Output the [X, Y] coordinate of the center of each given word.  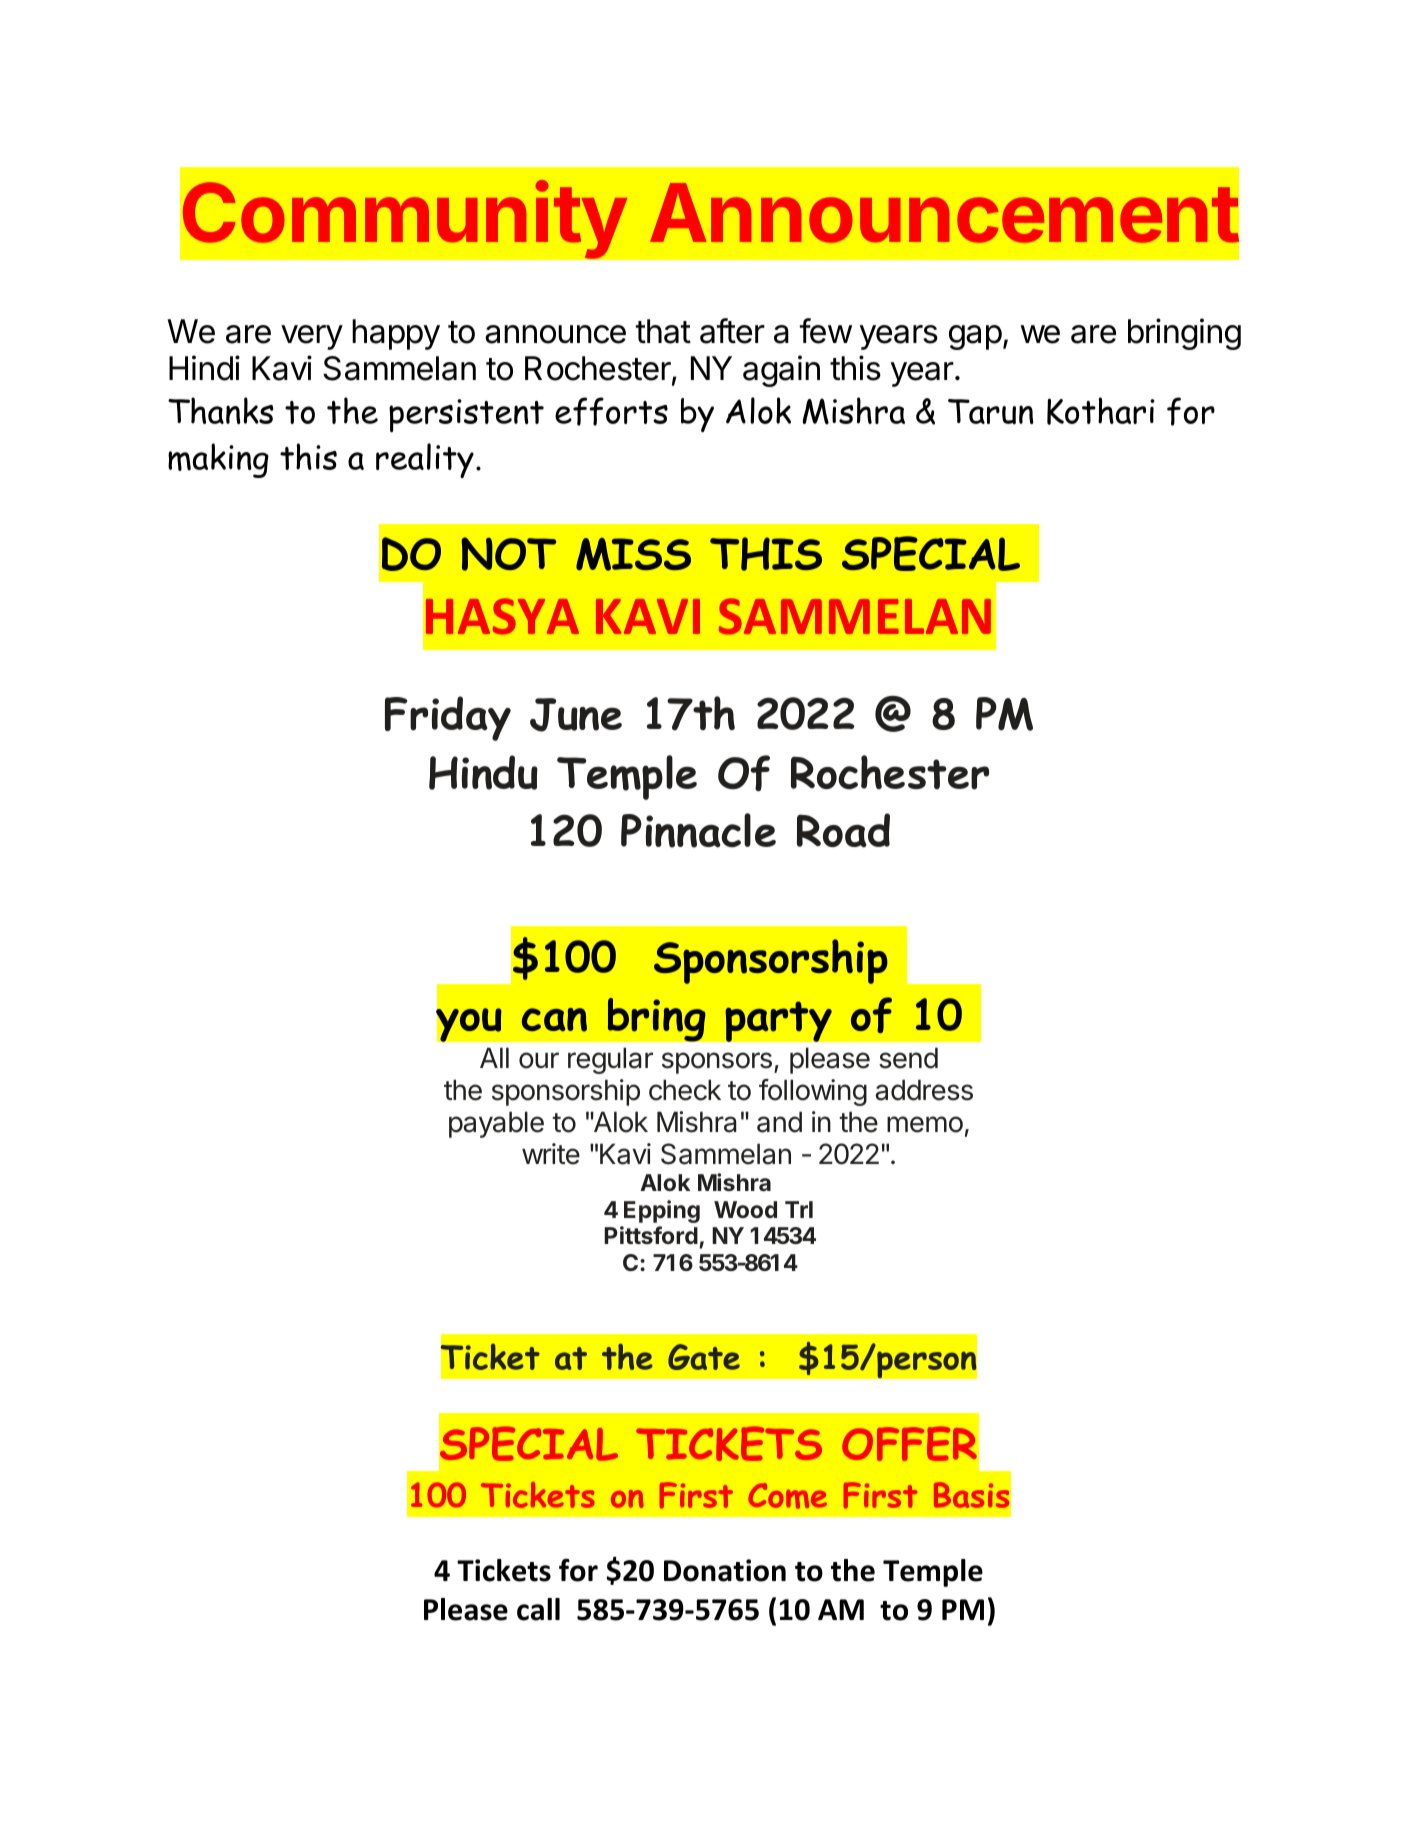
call [538, 1609]
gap [975, 337]
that [663, 331]
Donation [725, 1570]
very [312, 337]
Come [787, 1496]
